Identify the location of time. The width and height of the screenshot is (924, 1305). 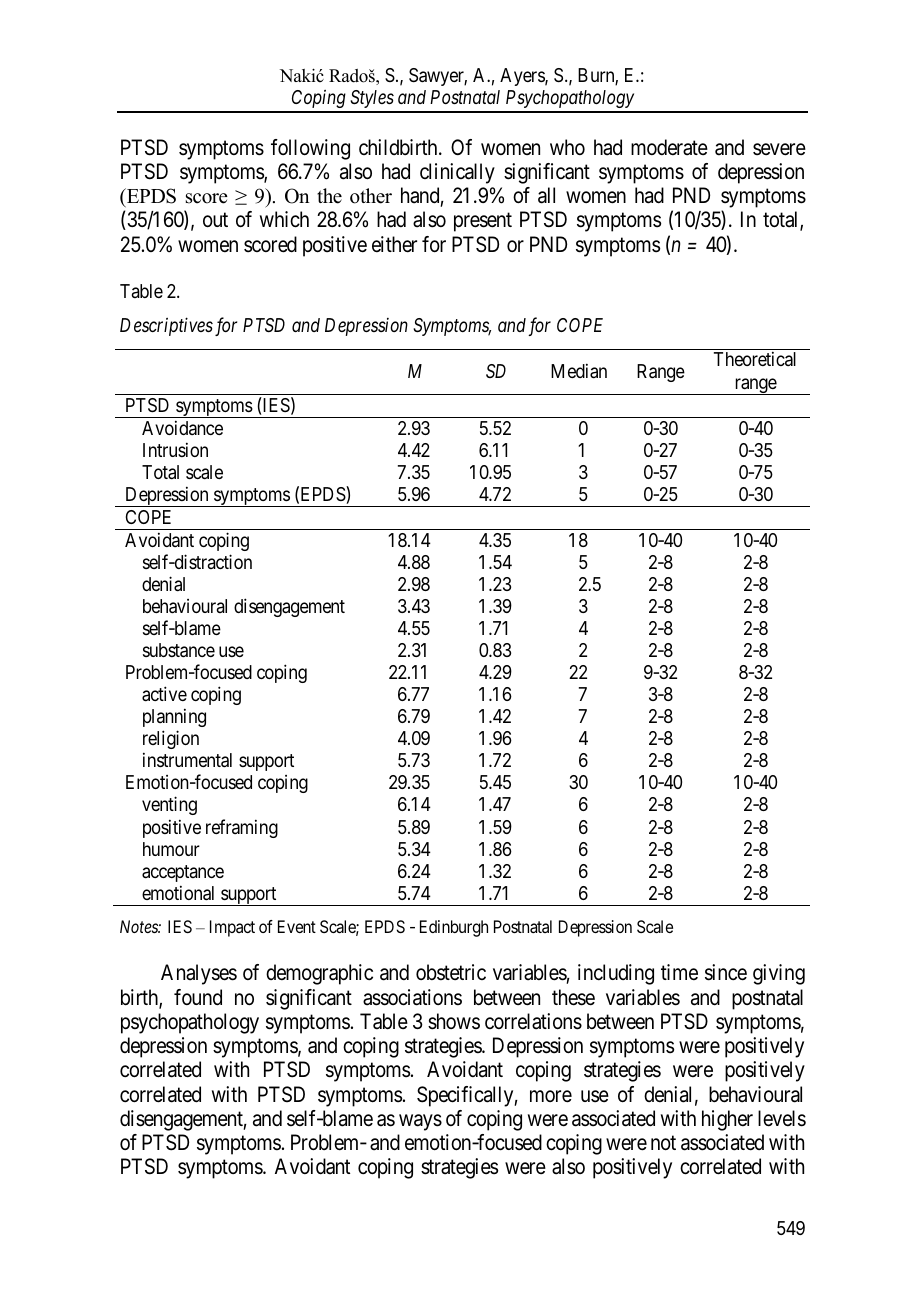
(679, 972).
